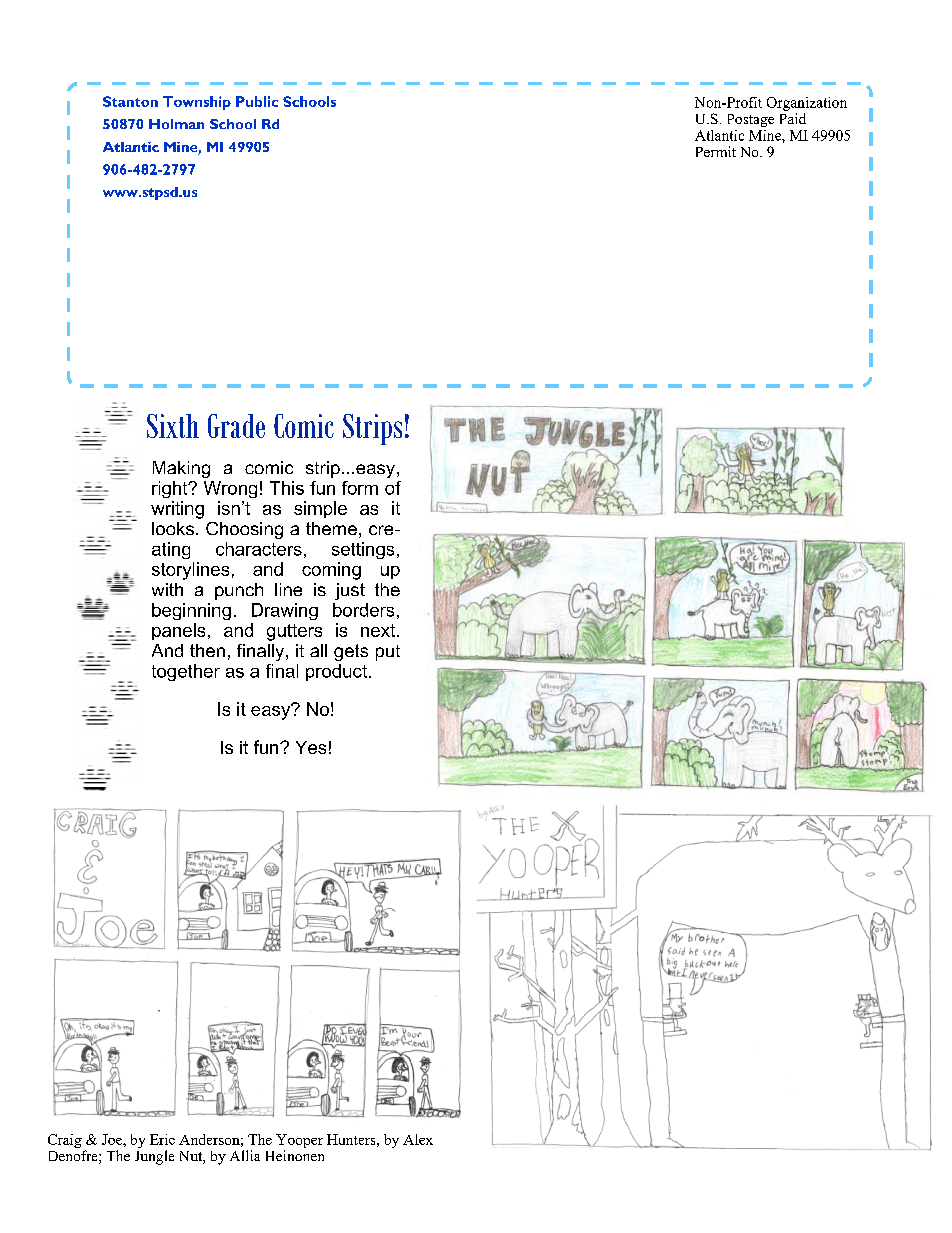 This document has height=1233, width=952. I want to click on looks, so click(174, 528).
